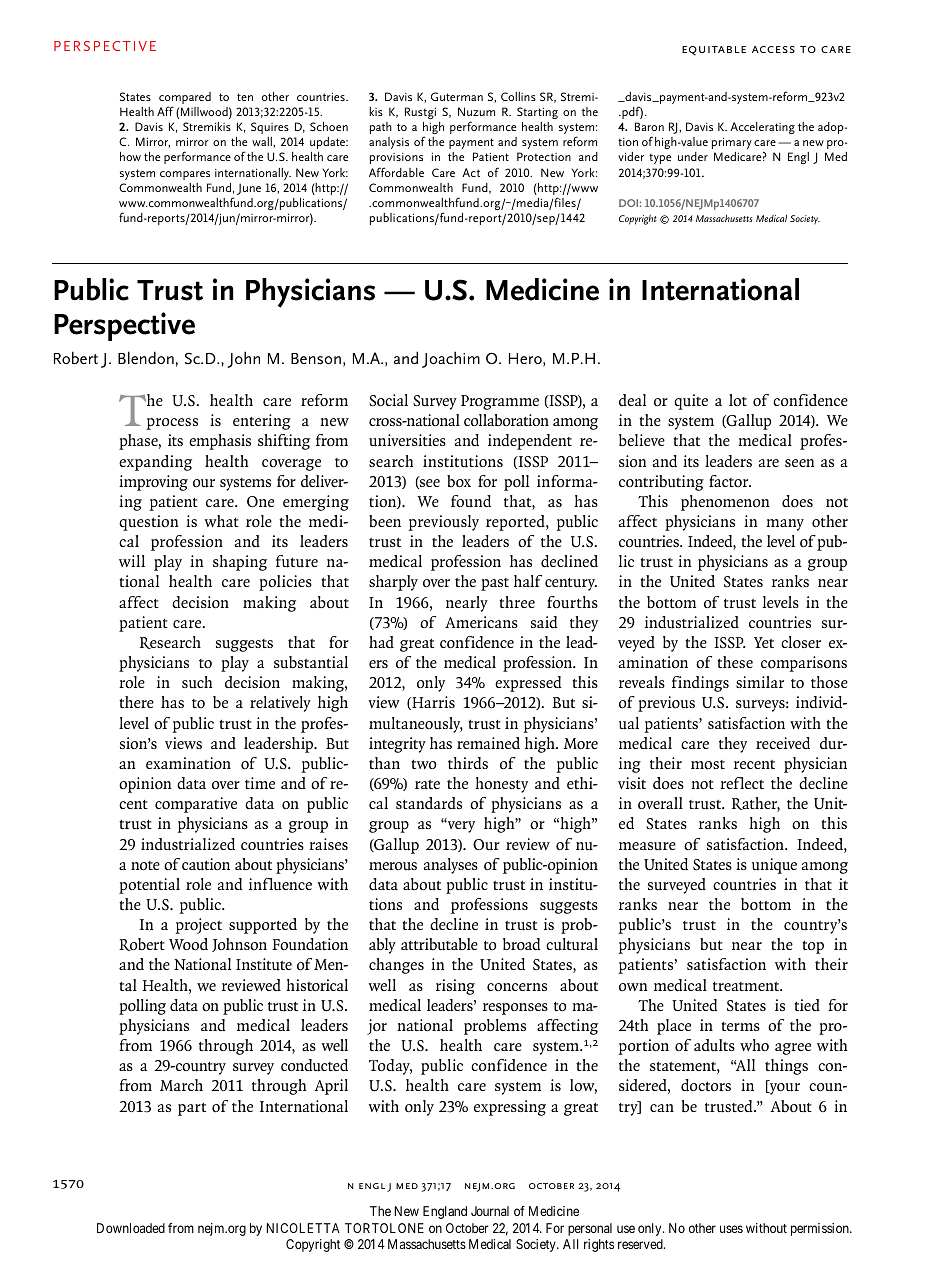 This screenshot has width=952, height=1270. Describe the element at coordinates (518, 96) in the screenshot. I see `Collins` at that location.
